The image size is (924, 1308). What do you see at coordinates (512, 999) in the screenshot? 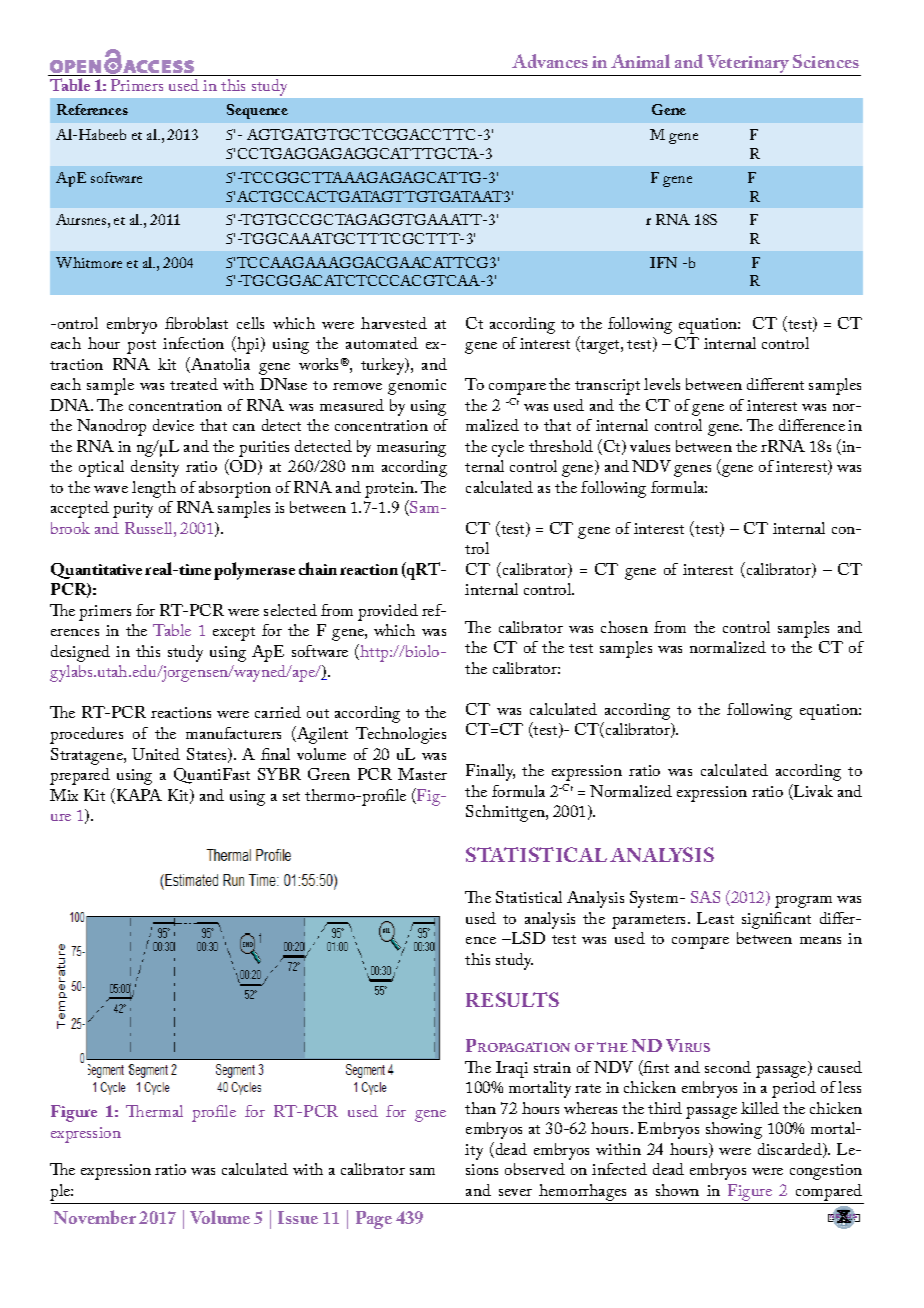
I see `RESULTS` at bounding box center [512, 999].
